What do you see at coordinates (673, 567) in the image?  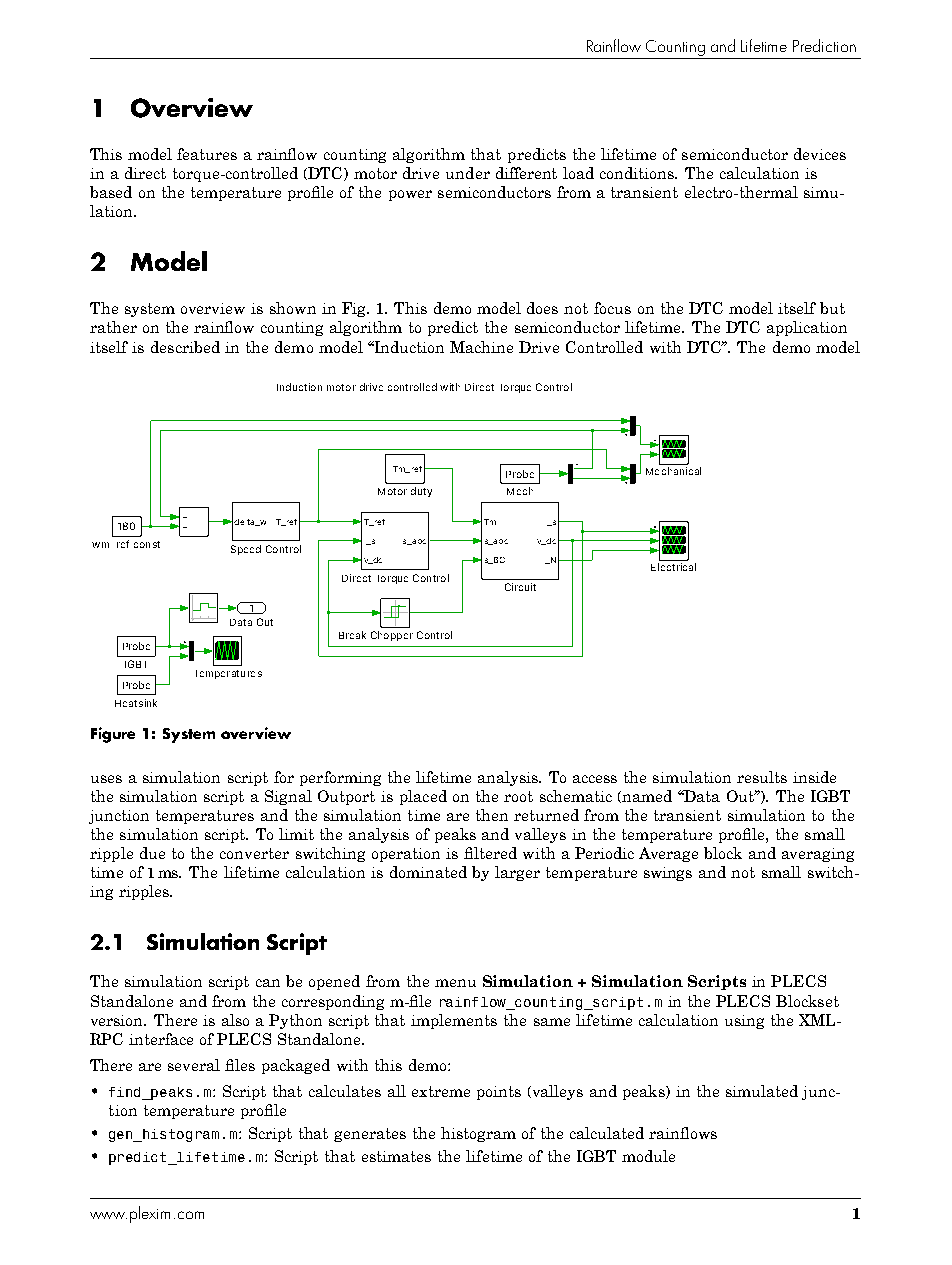 I see `Electrical` at bounding box center [673, 567].
